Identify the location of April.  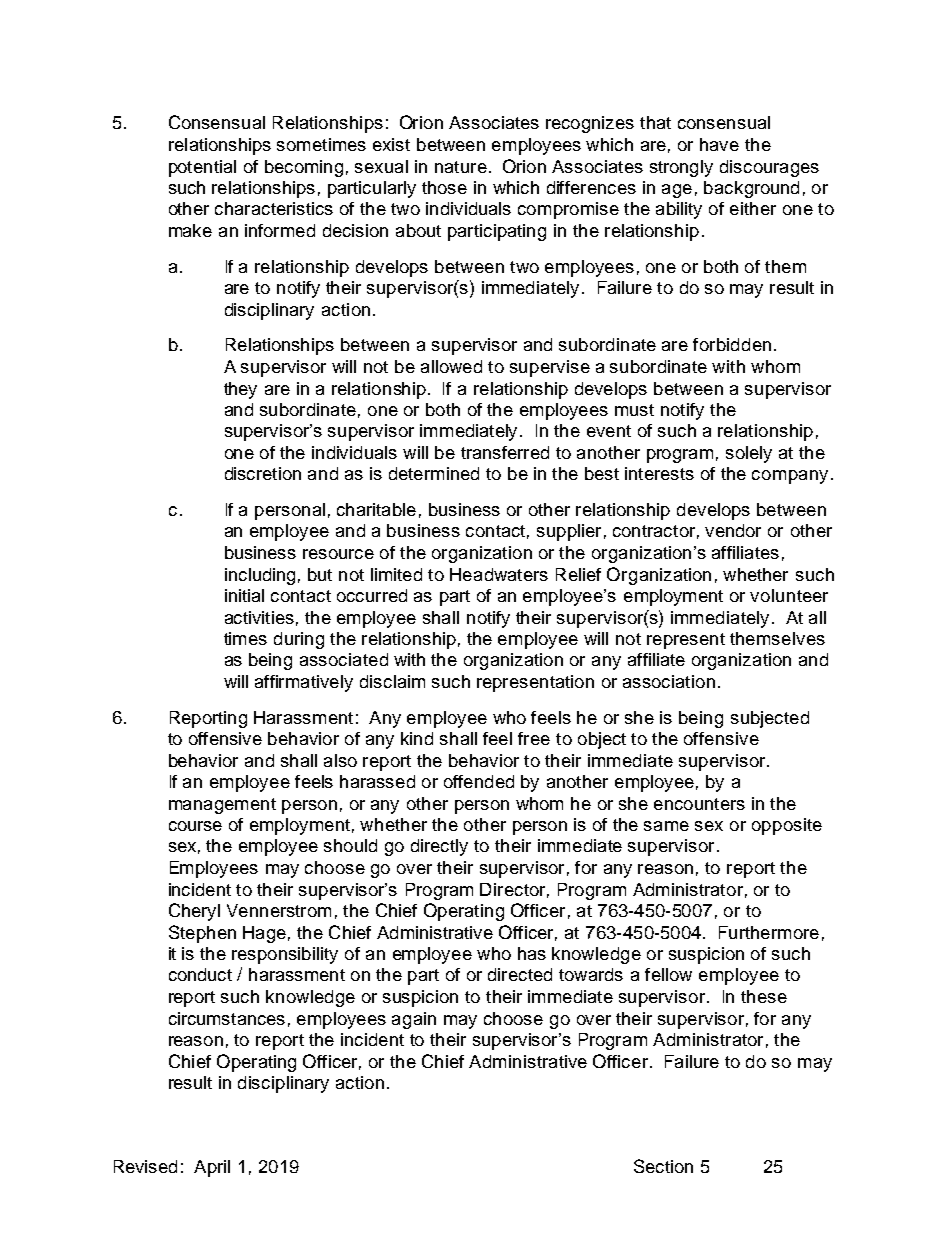
(212, 1168).
